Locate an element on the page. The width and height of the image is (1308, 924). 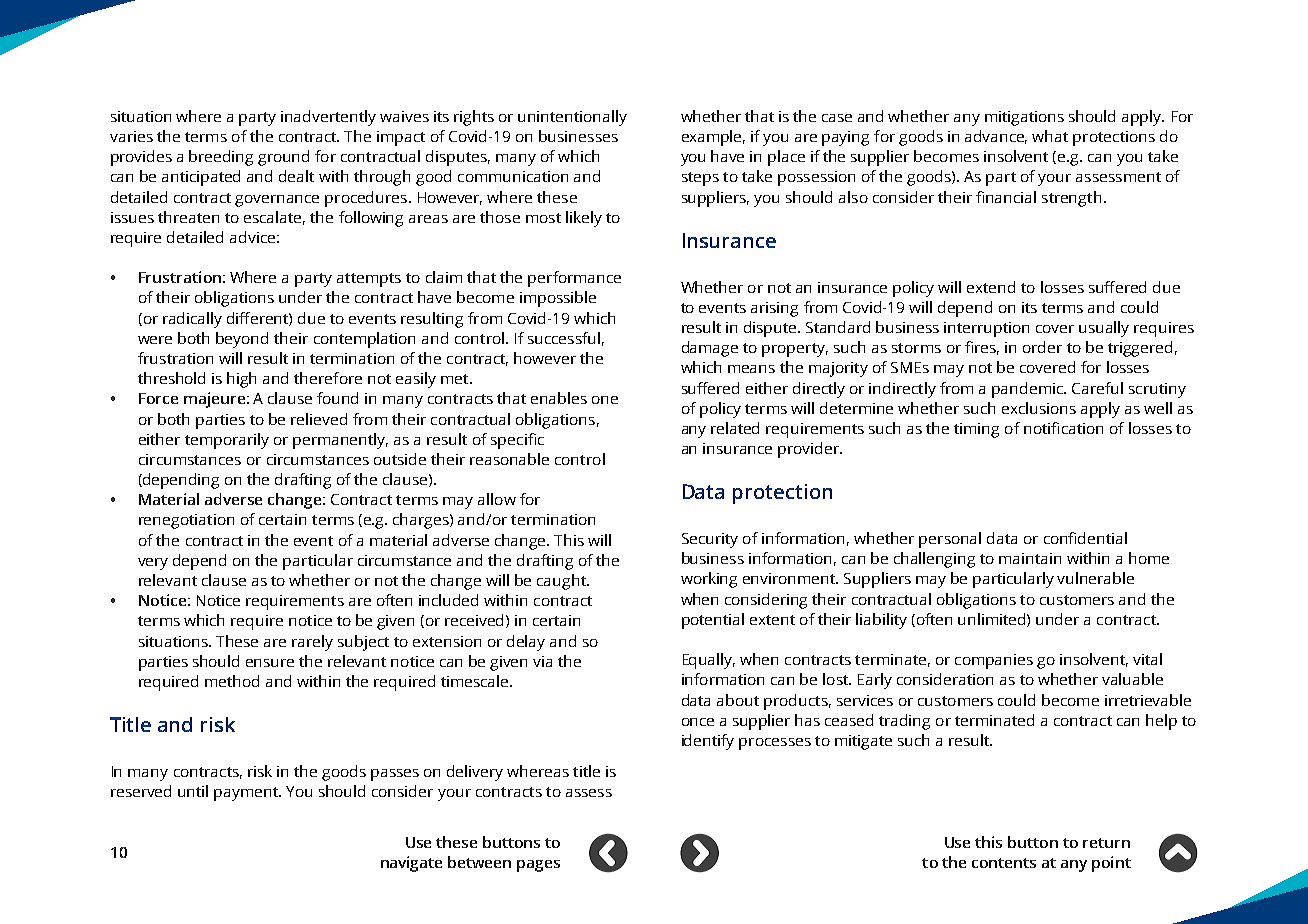
confidential is located at coordinates (1085, 538).
